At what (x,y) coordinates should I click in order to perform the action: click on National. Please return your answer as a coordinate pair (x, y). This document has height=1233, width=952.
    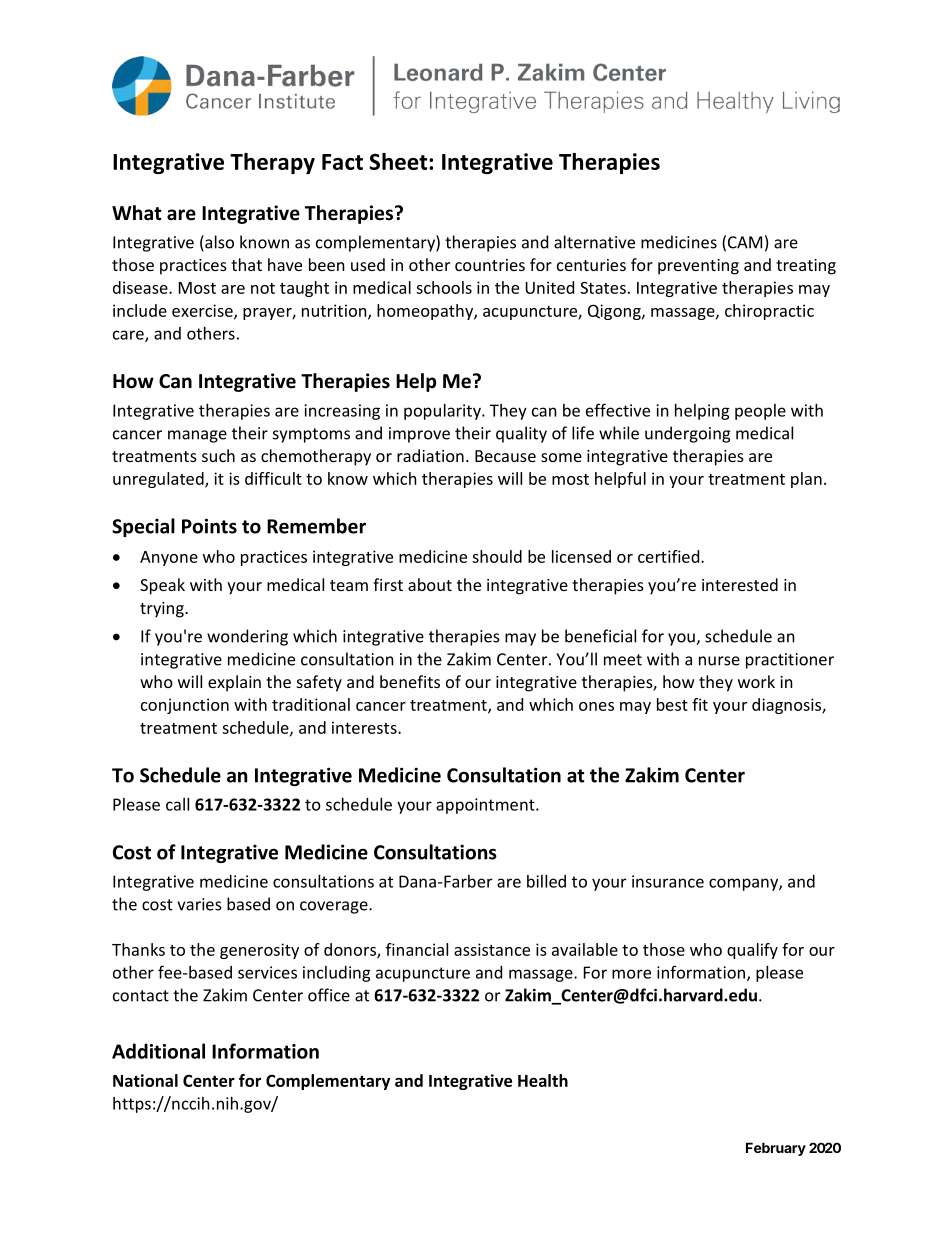
    Looking at the image, I should click on (145, 1080).
